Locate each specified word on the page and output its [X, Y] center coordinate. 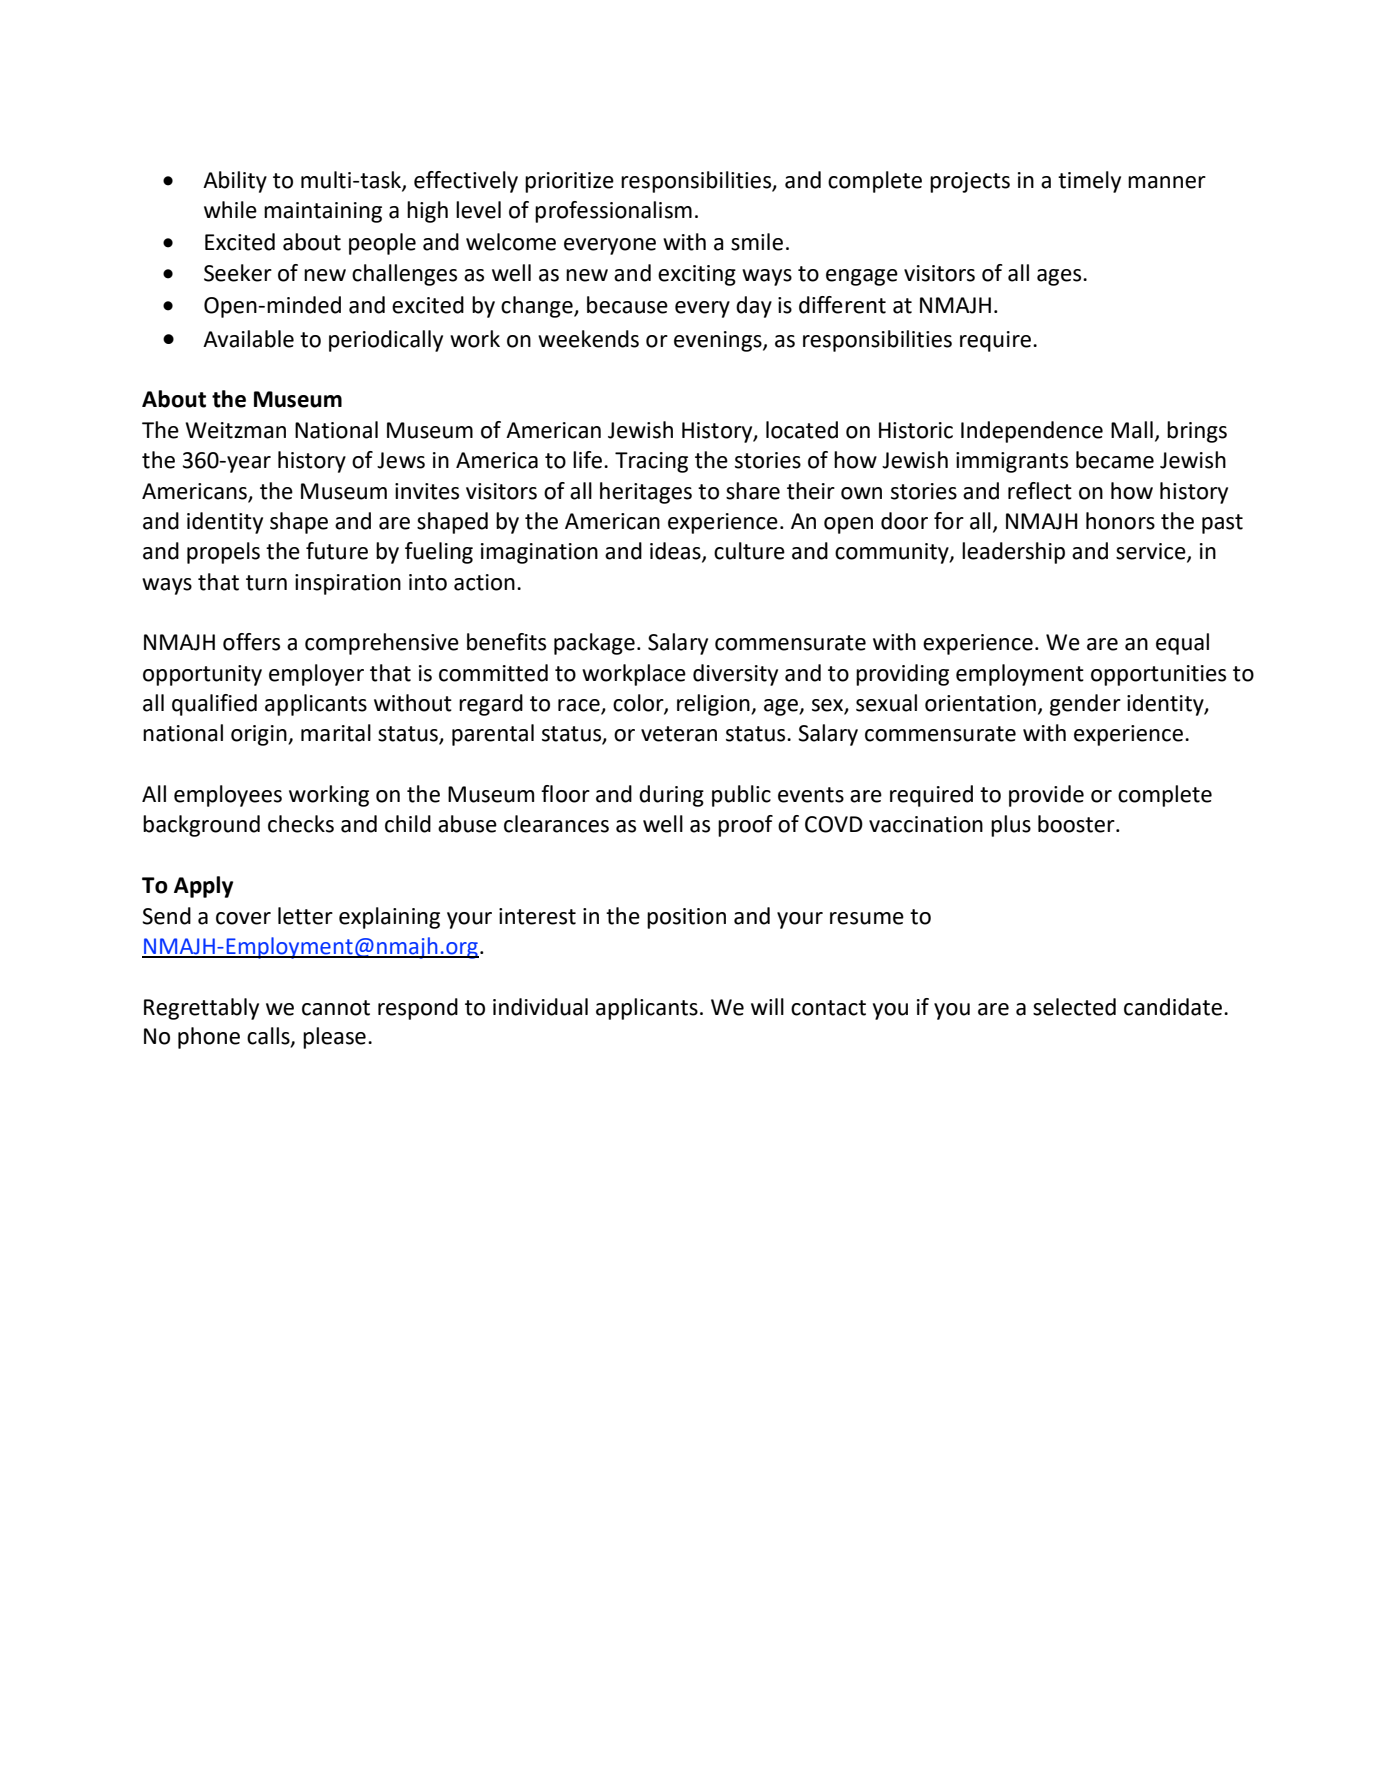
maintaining [323, 212]
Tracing [651, 462]
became [1115, 460]
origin [260, 735]
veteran [679, 734]
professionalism [613, 212]
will [767, 1006]
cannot [336, 1008]
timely [1089, 182]
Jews [401, 460]
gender [1085, 705]
